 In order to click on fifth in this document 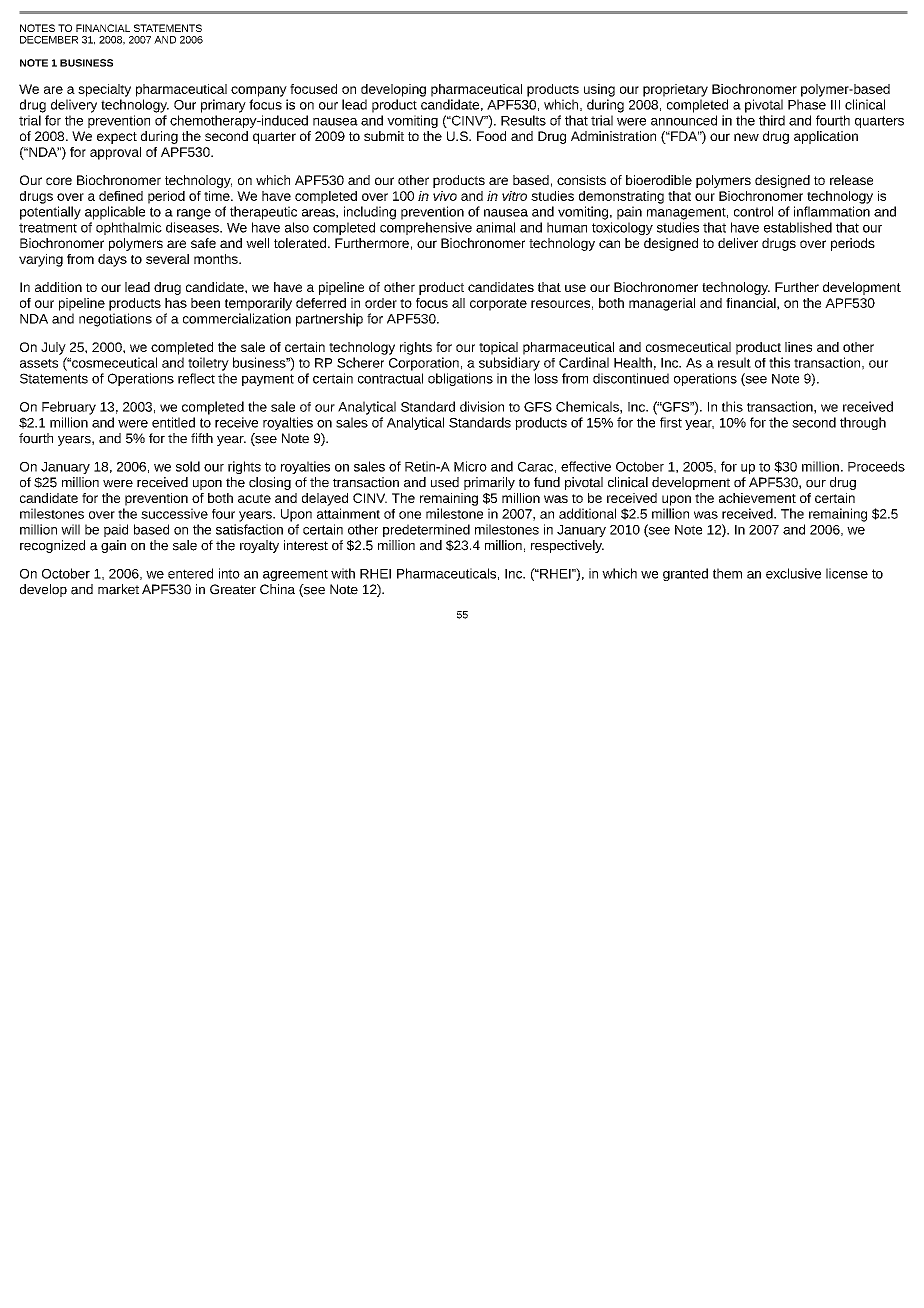, I will do `click(202, 438)`.
